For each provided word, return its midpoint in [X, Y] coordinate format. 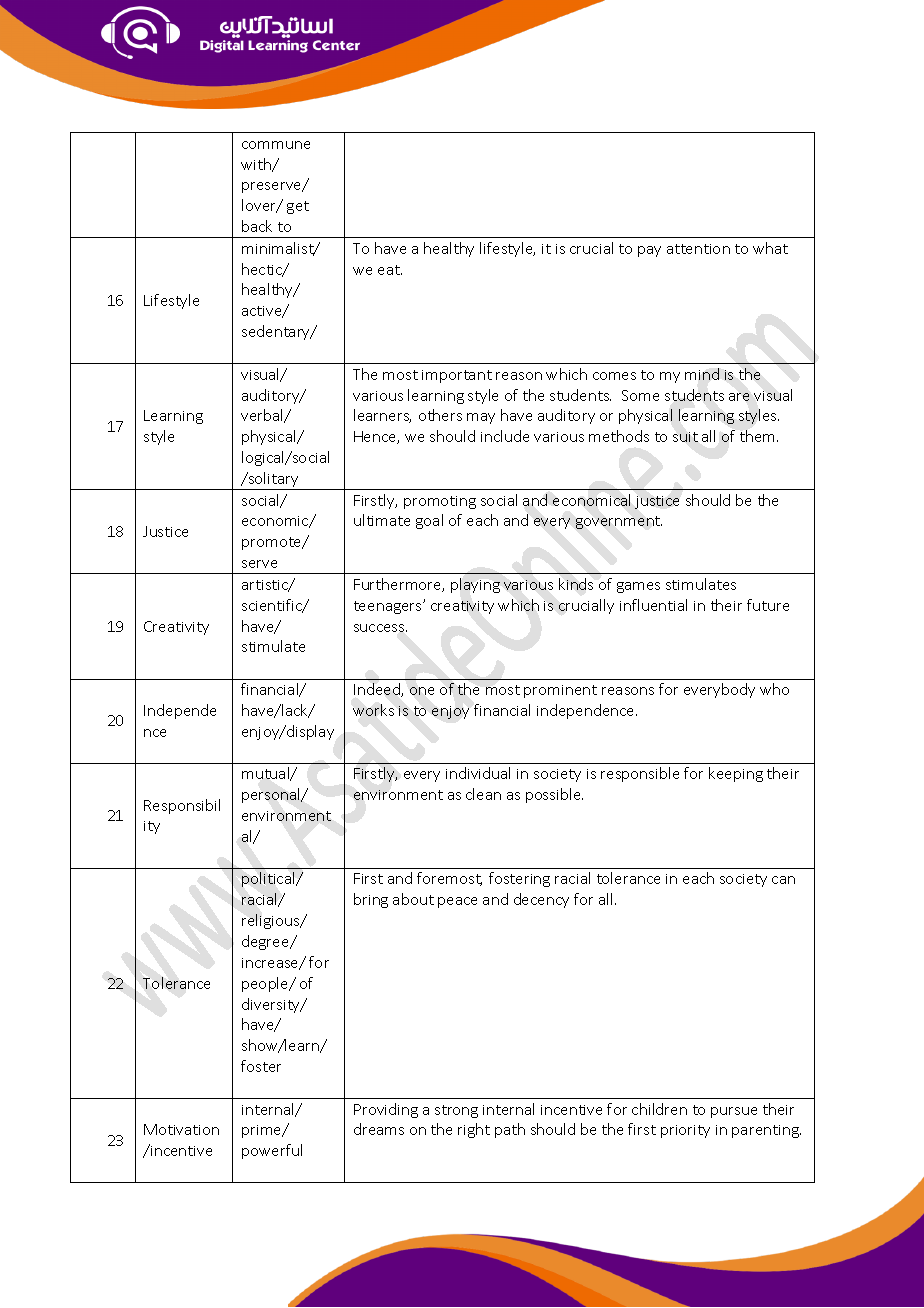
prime [263, 1131]
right [474, 1130]
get [298, 207]
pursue [734, 1112]
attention [698, 249]
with [257, 165]
